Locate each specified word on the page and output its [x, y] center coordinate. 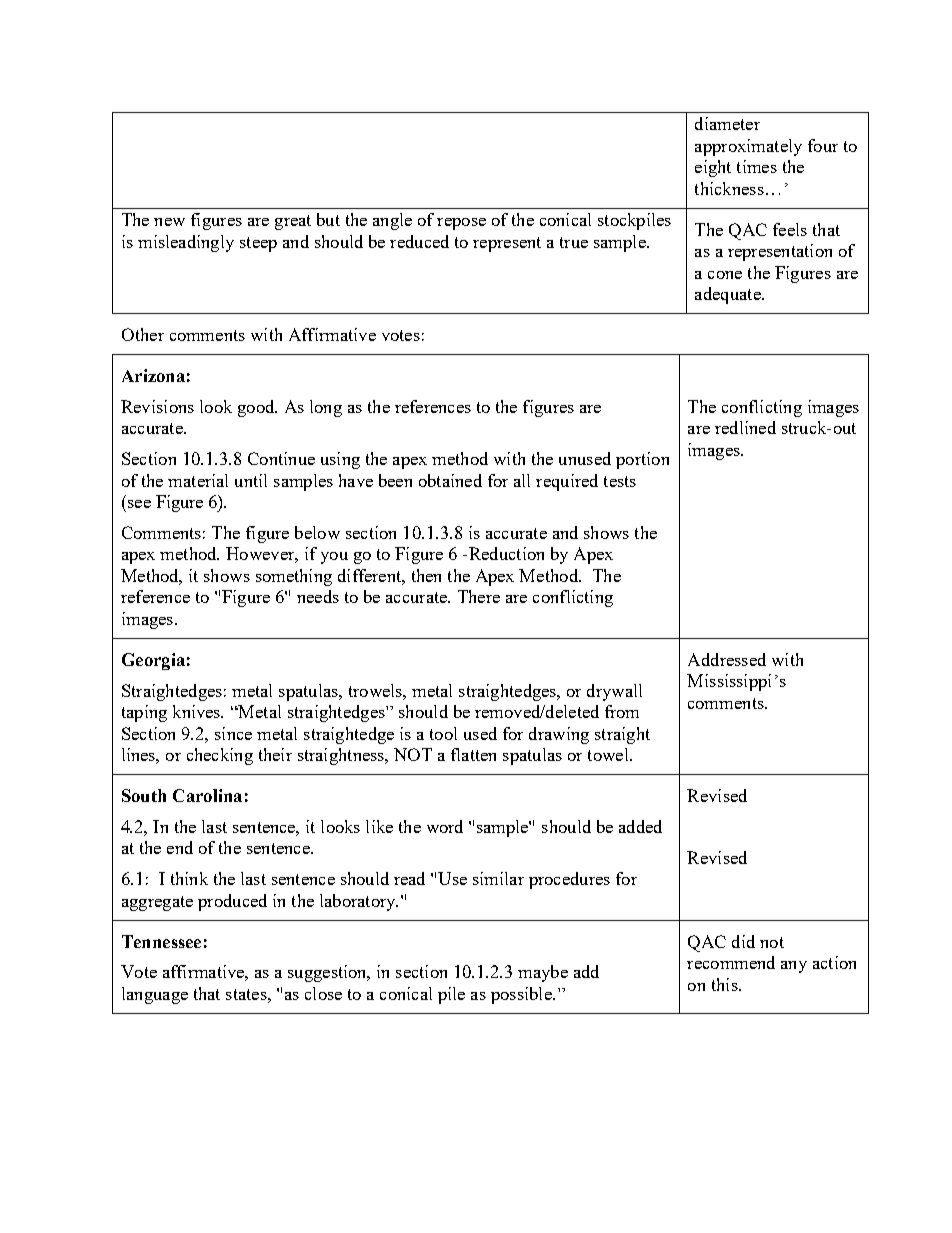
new [169, 222]
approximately [748, 147]
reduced [419, 241]
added [640, 826]
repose [461, 224]
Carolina [207, 795]
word [445, 826]
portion [642, 460]
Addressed [727, 659]
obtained [450, 480]
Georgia [153, 661]
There [479, 596]
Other [143, 334]
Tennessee [161, 941]
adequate [729, 295]
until [251, 480]
